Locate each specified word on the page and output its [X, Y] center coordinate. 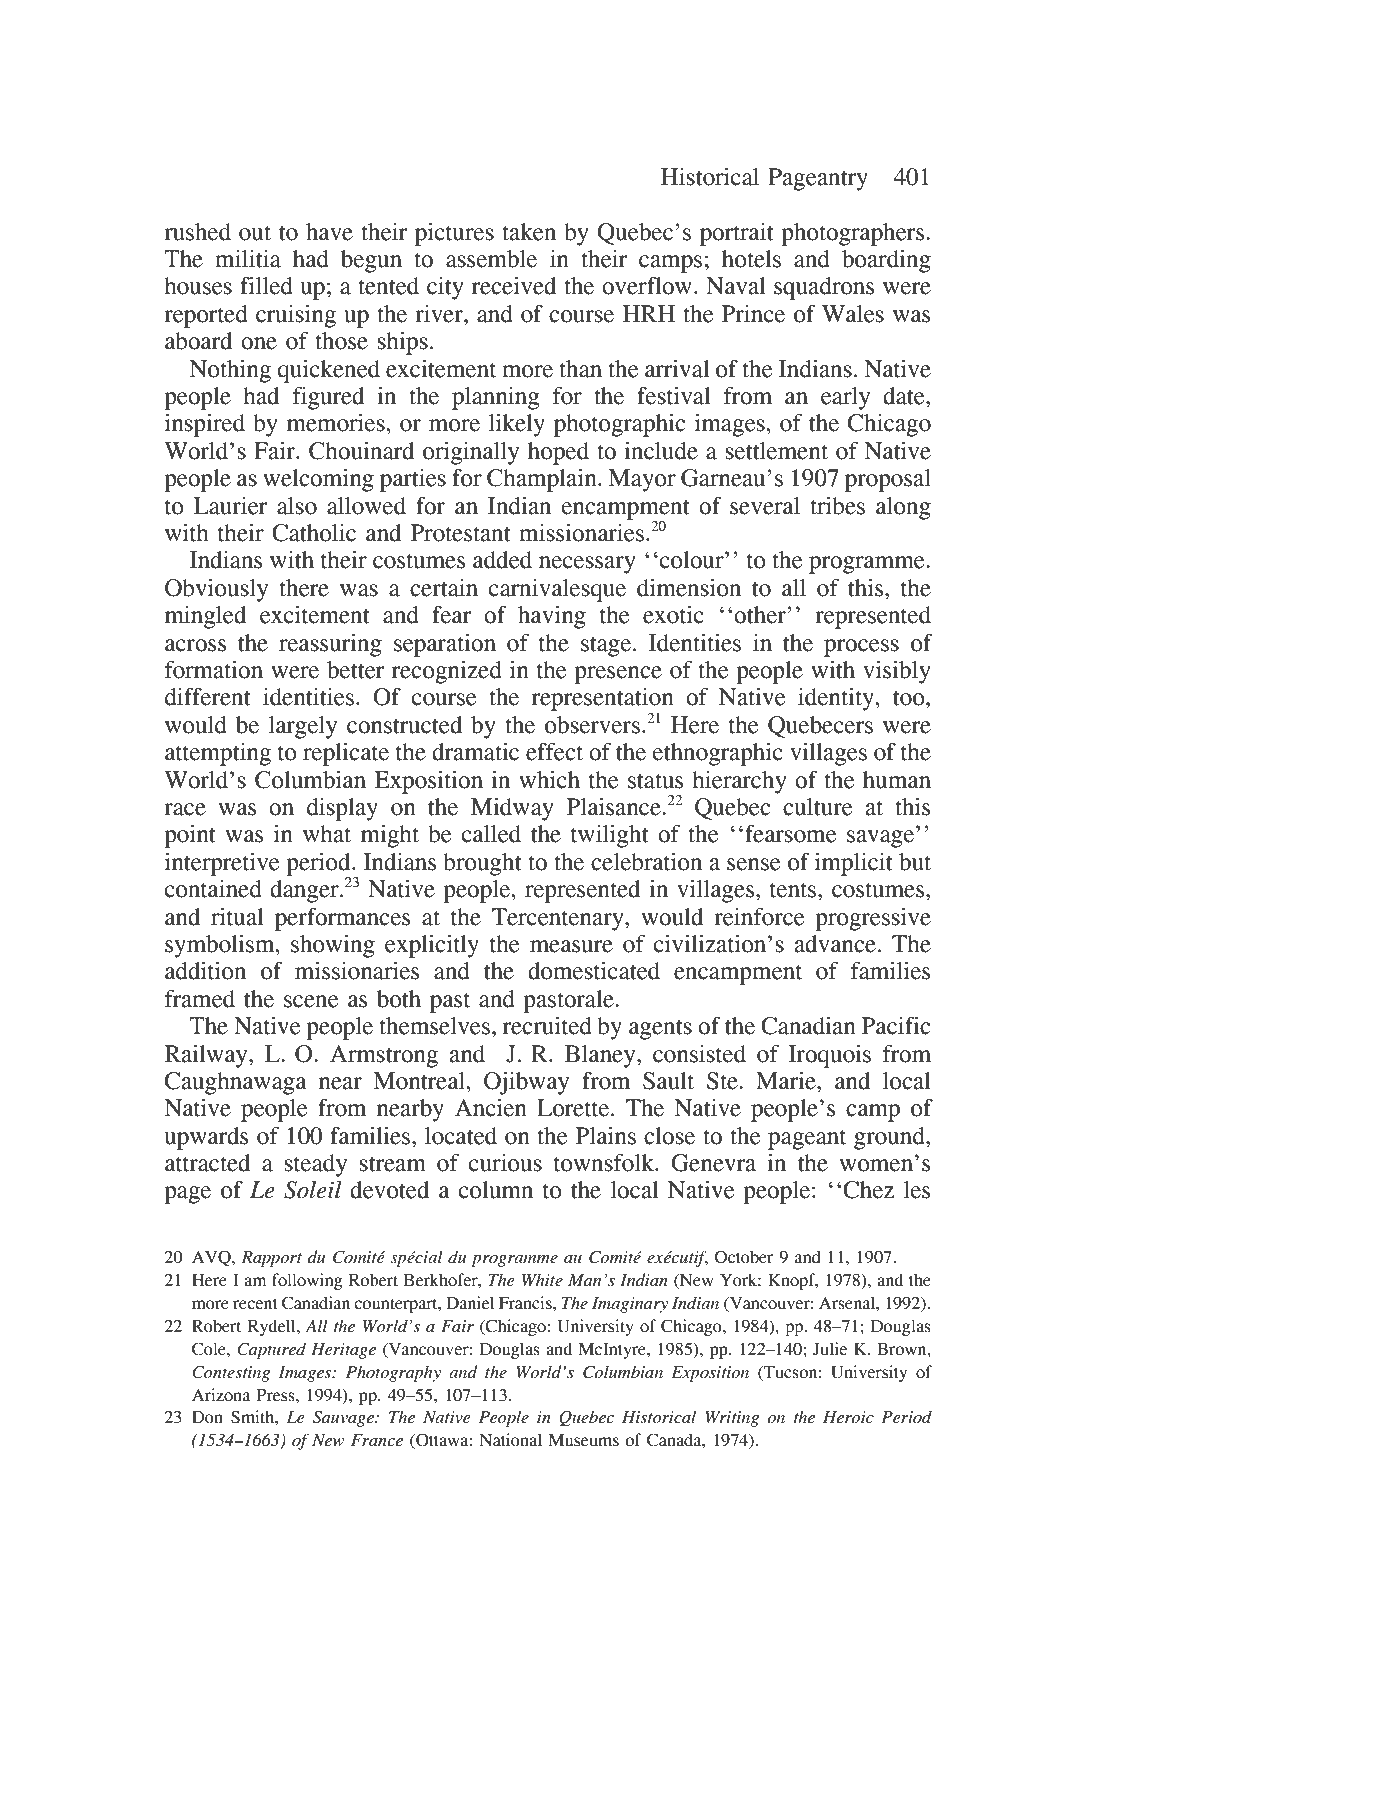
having [552, 617]
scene [311, 1001]
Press [277, 1395]
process [861, 648]
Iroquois [829, 1056]
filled [266, 285]
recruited [547, 1025]
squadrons [824, 288]
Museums [584, 1440]
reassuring [330, 645]
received [514, 285]
